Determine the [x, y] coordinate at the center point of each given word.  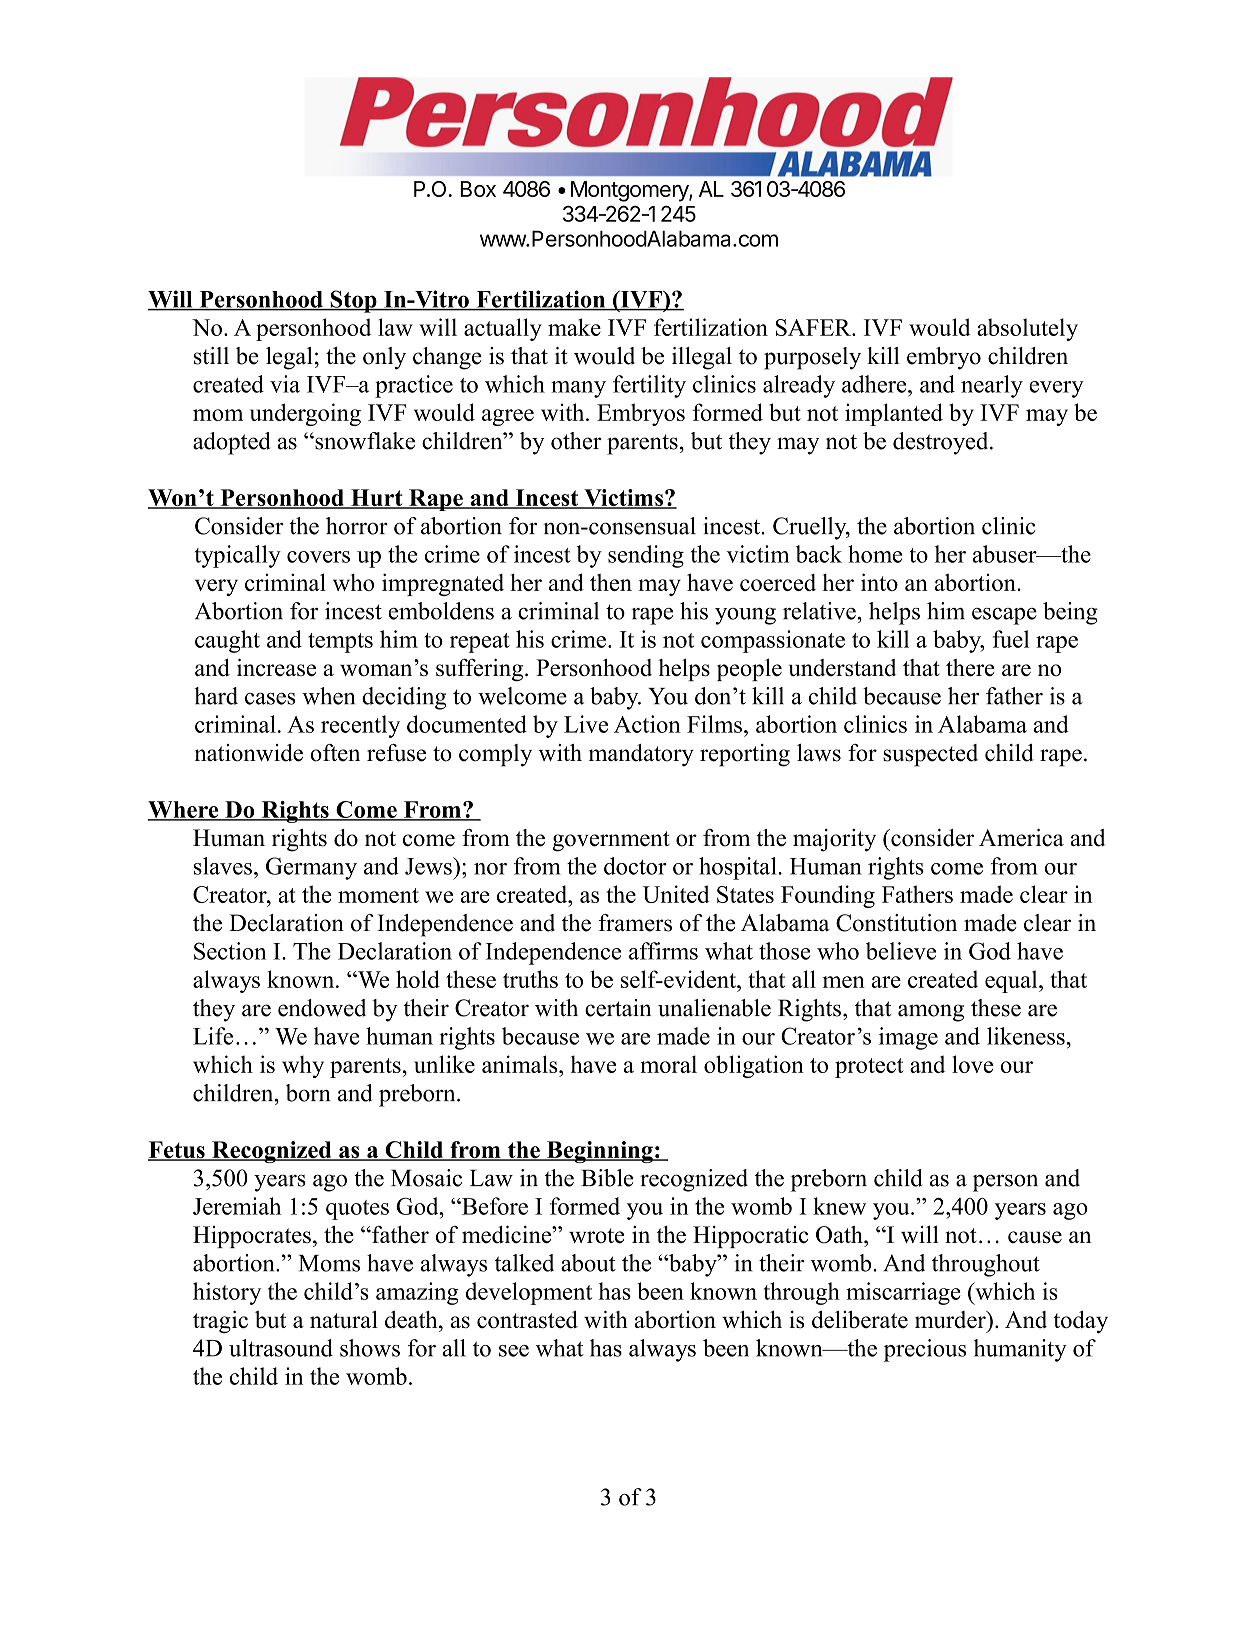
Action [647, 724]
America [1021, 838]
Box [478, 189]
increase [276, 667]
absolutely [1027, 329]
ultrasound [281, 1348]
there [970, 668]
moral [668, 1064]
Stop [353, 301]
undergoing [305, 414]
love [972, 1064]
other [576, 441]
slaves [223, 866]
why [303, 1066]
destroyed [942, 443]
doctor [635, 866]
